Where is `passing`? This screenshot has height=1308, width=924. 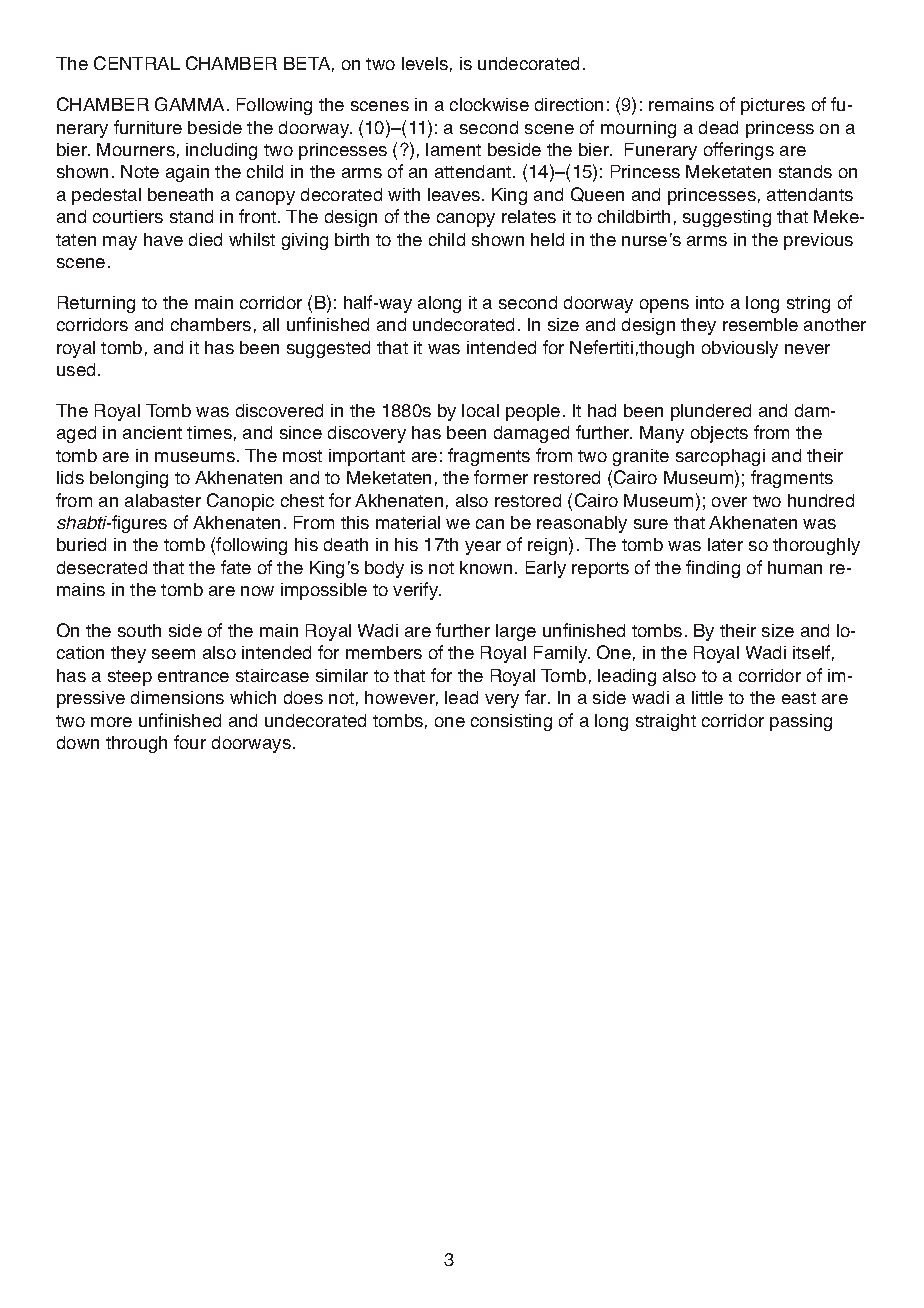 passing is located at coordinates (801, 722).
